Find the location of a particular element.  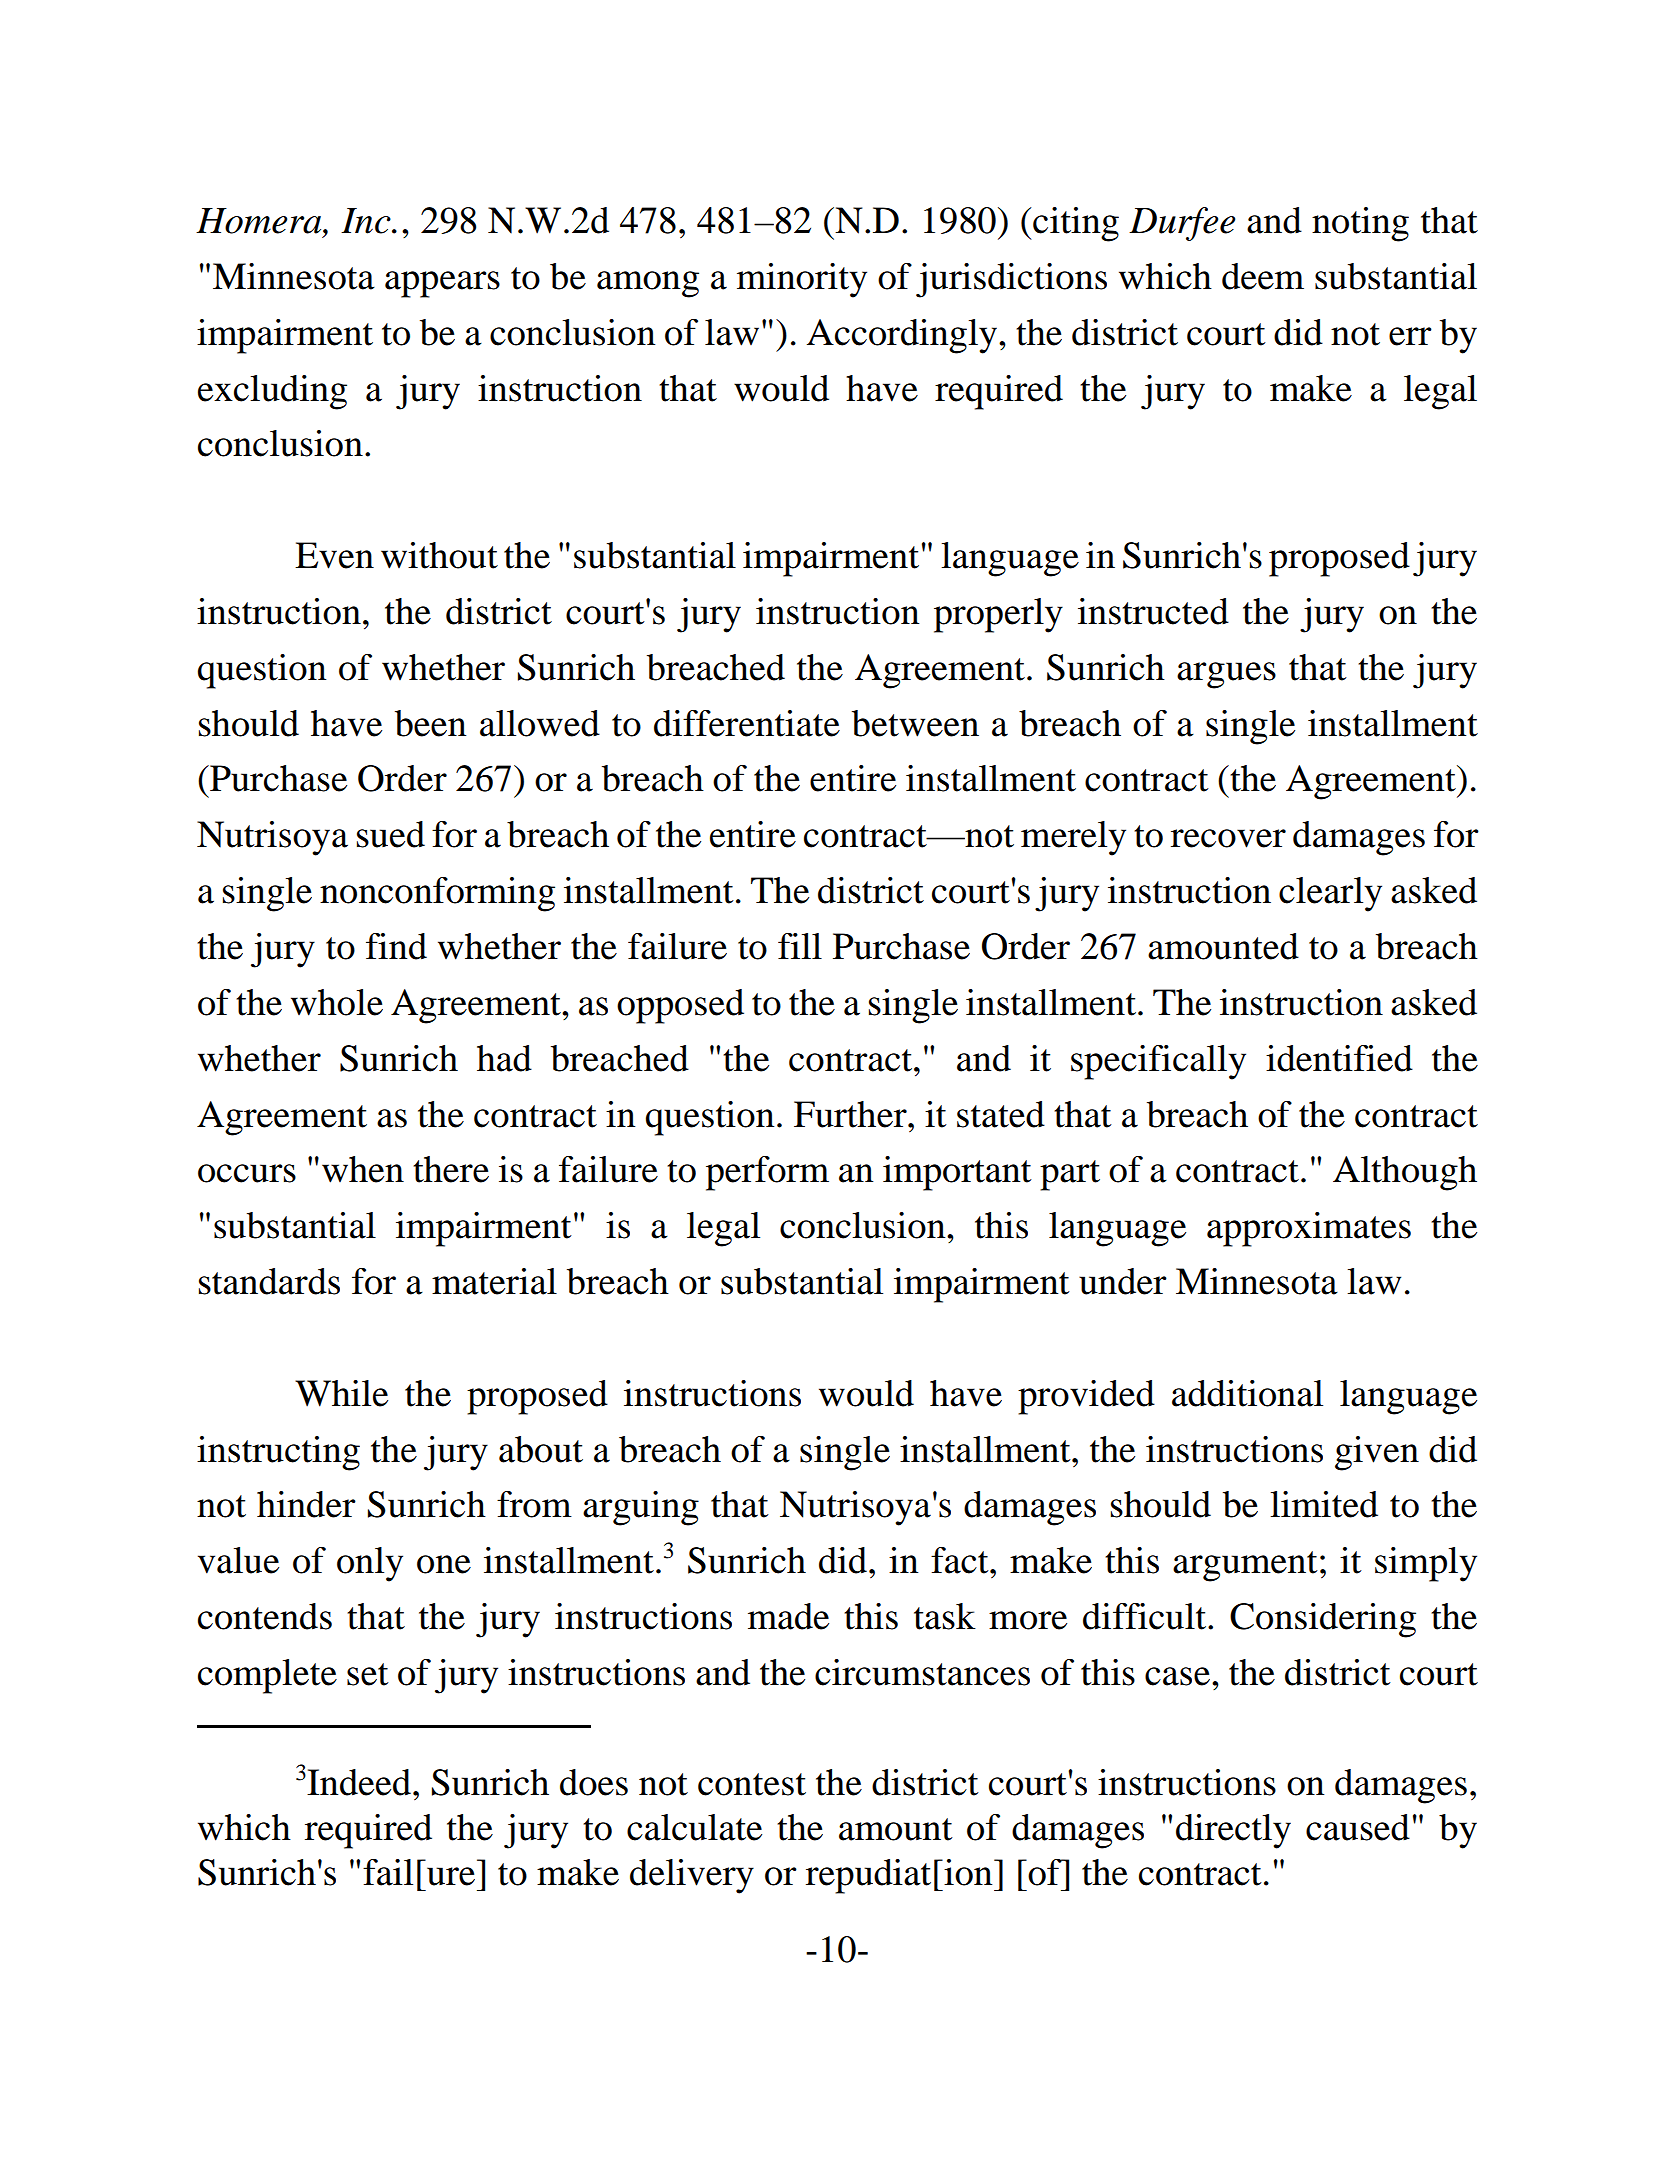

Indeed is located at coordinates (358, 1782).
